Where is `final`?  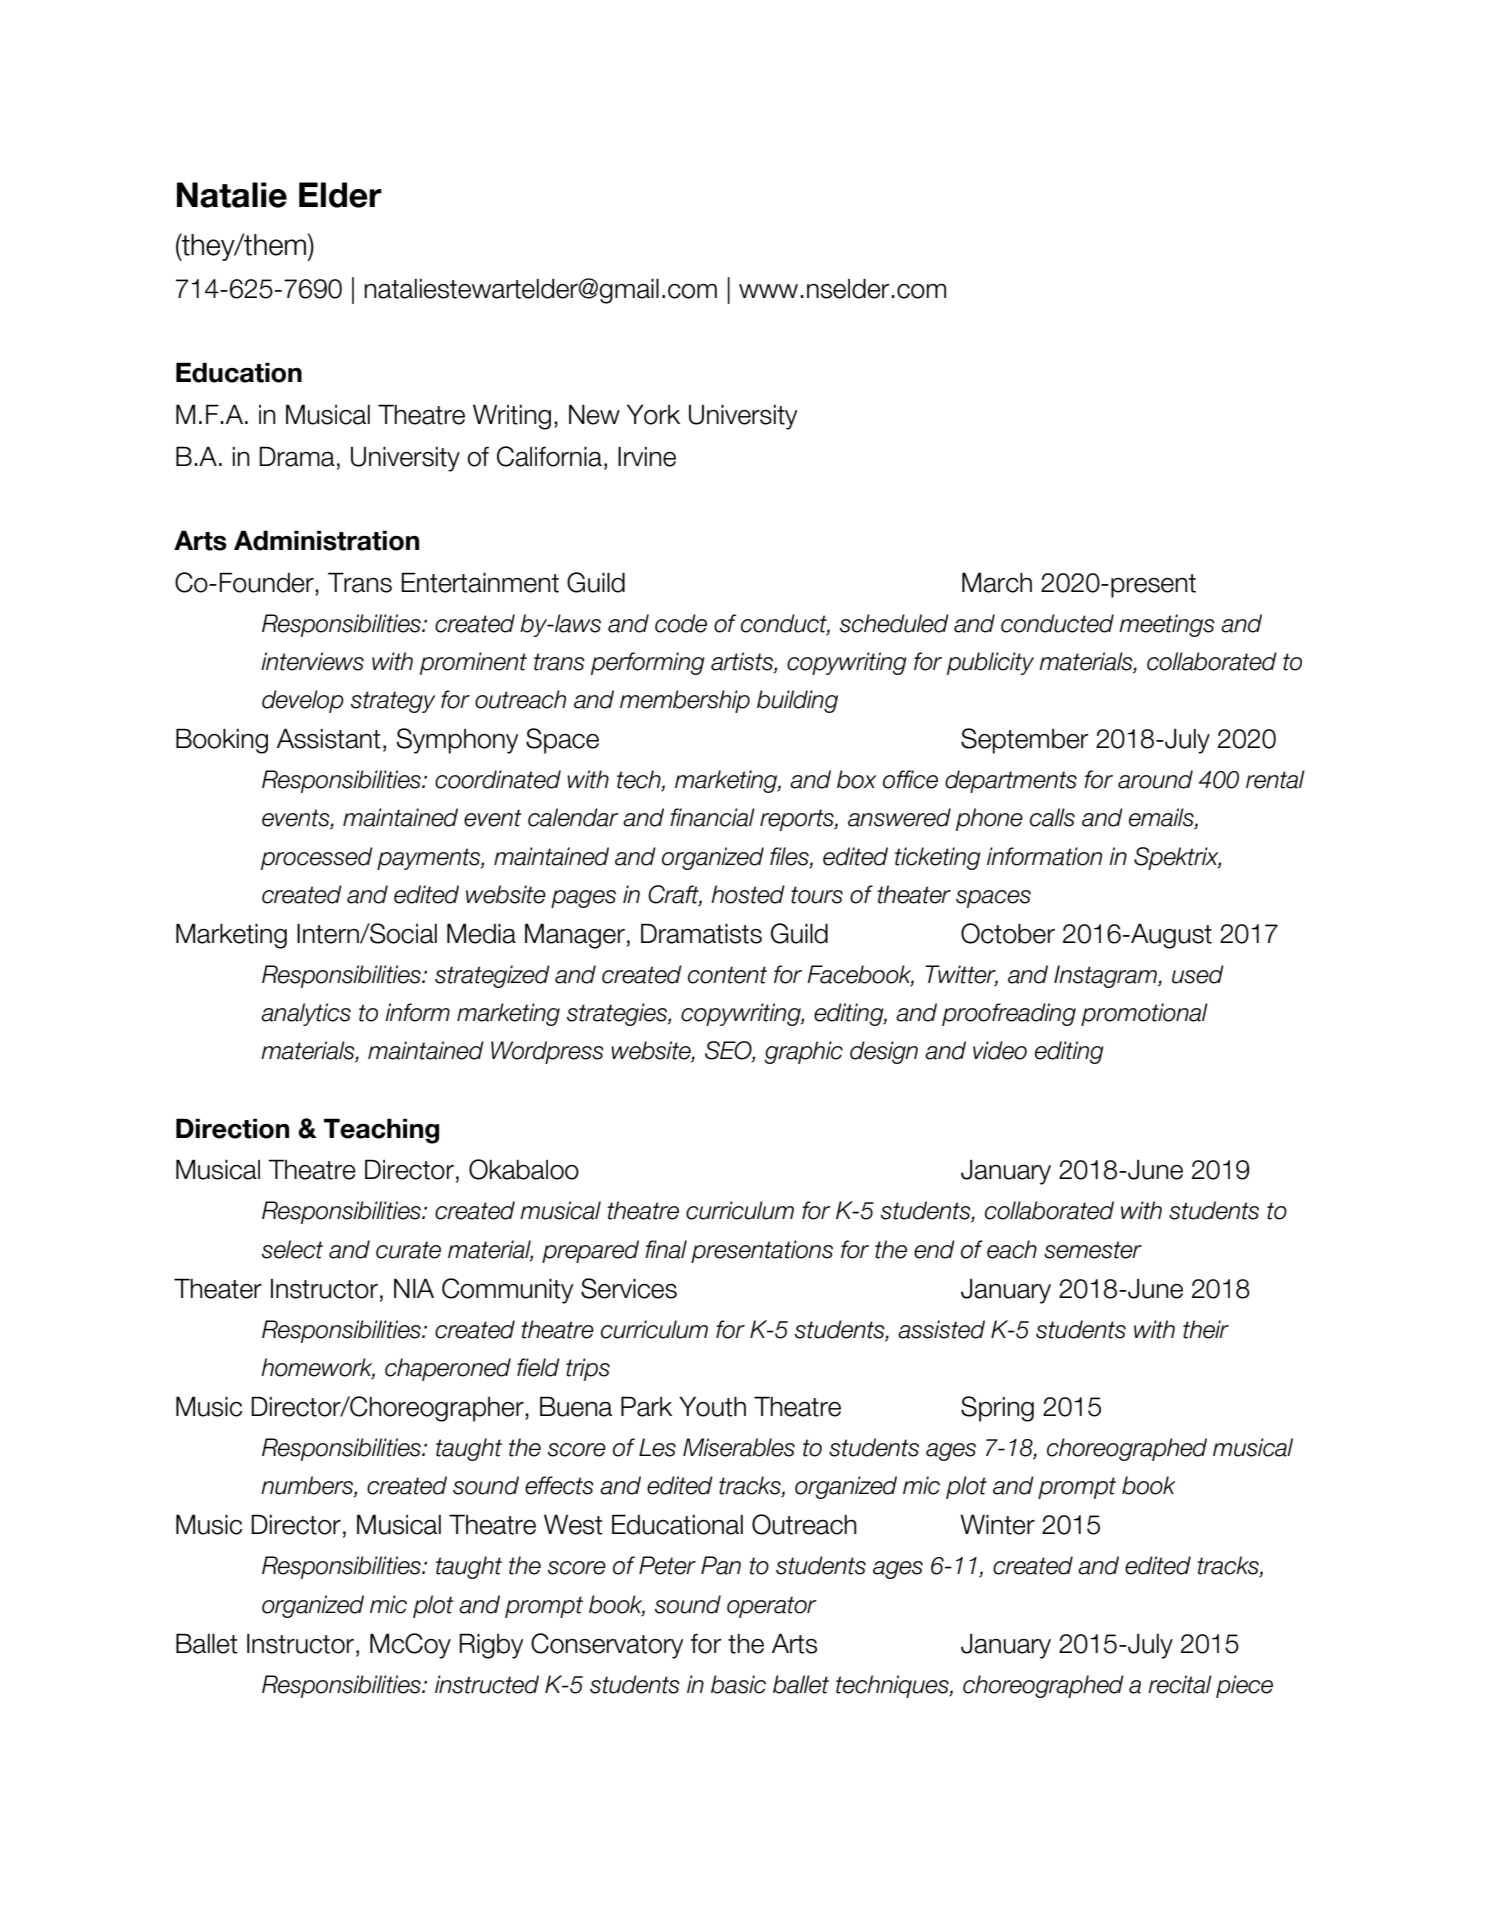
final is located at coordinates (666, 1249).
